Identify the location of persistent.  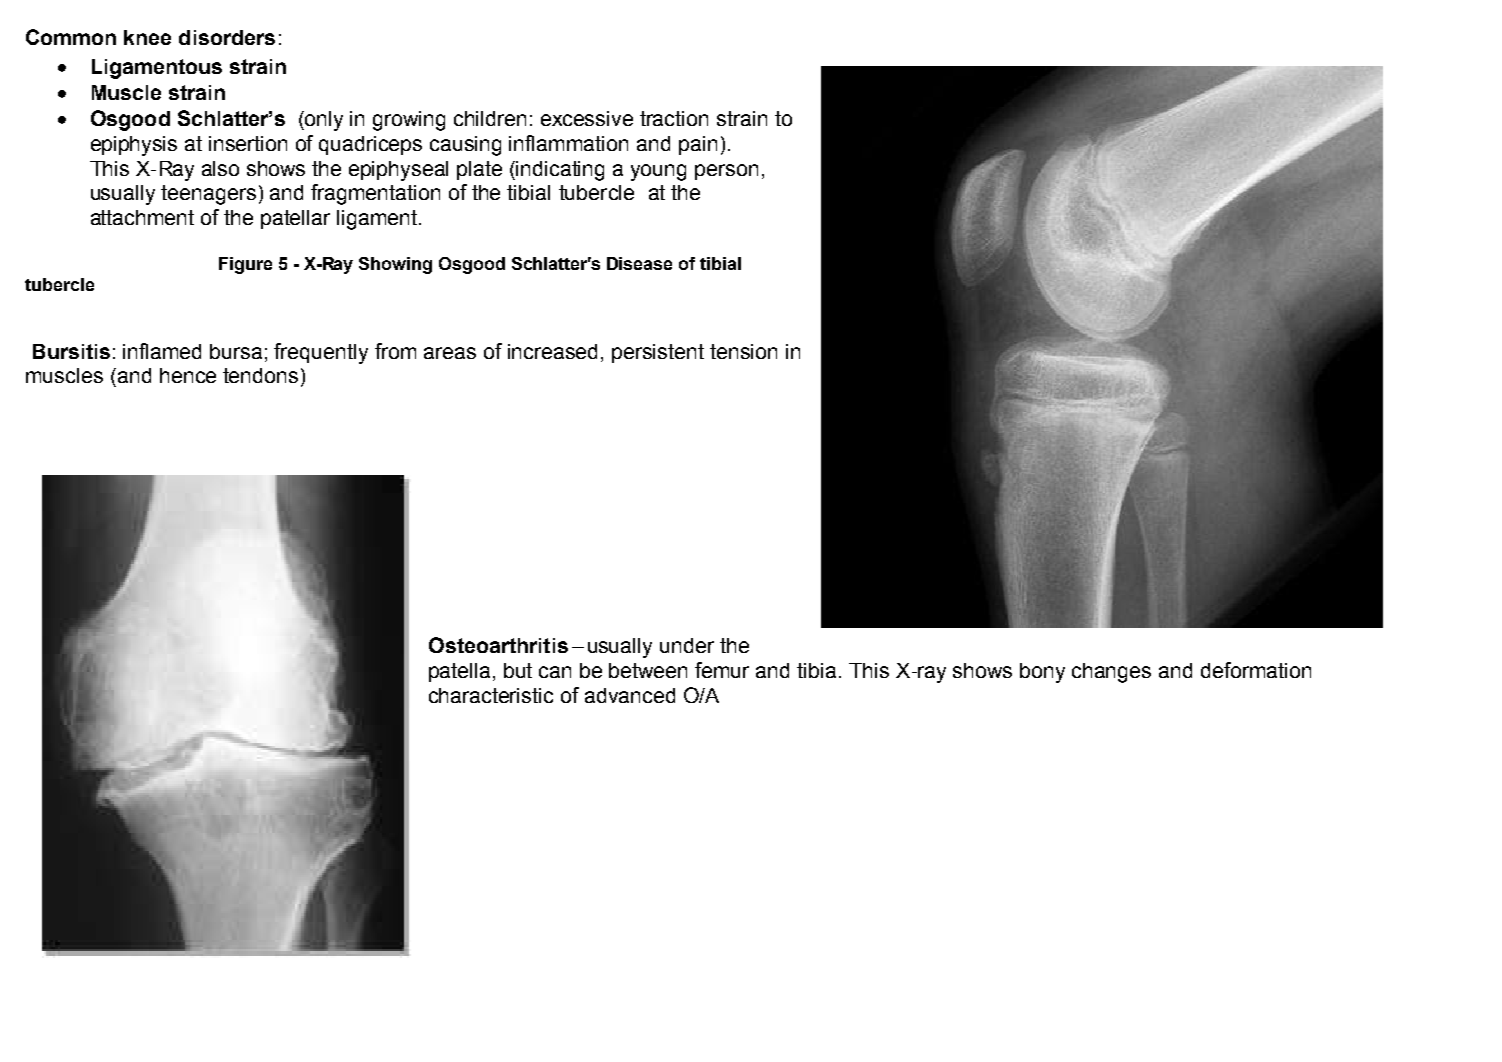
(658, 353).
